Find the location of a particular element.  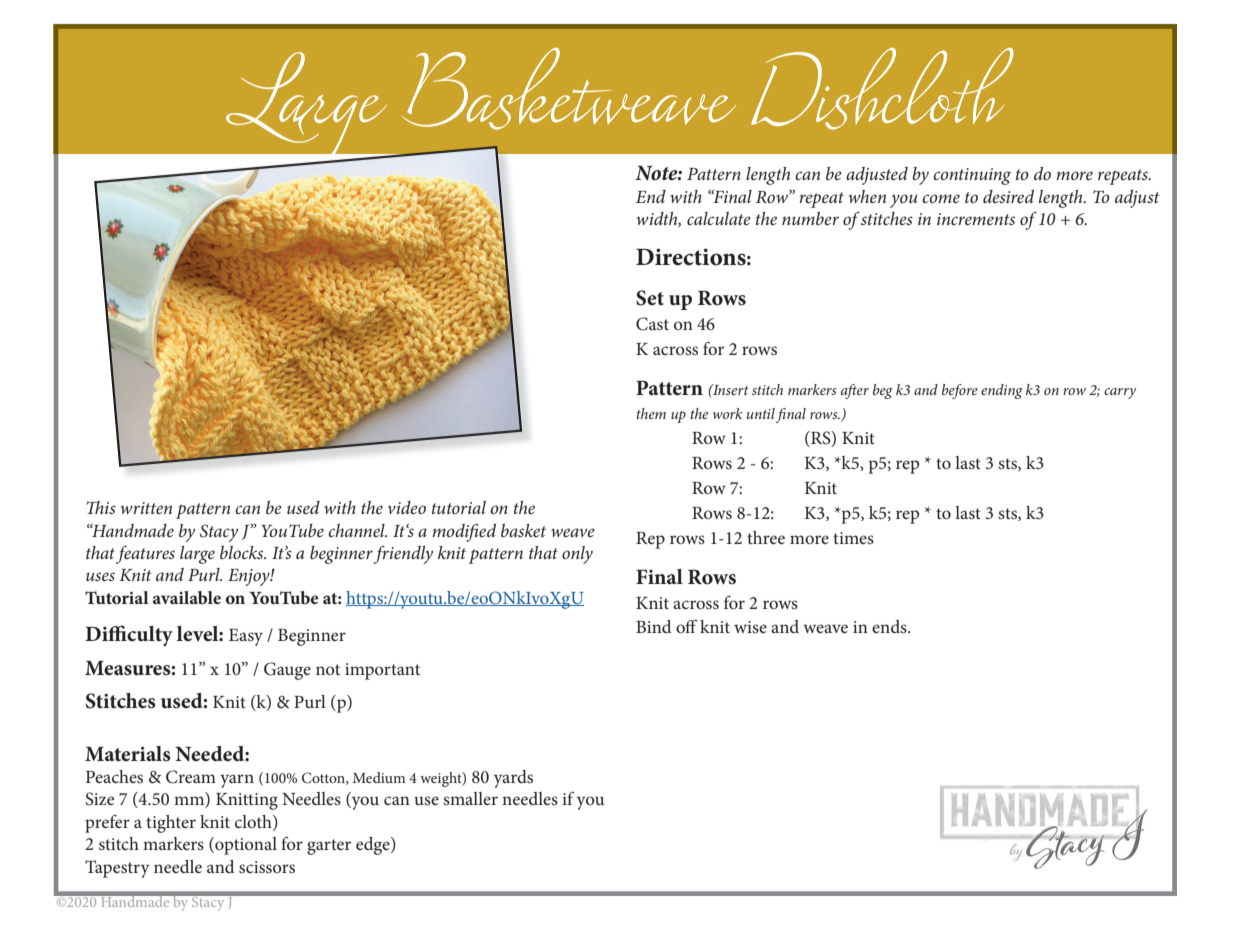

Easy is located at coordinates (246, 637).
